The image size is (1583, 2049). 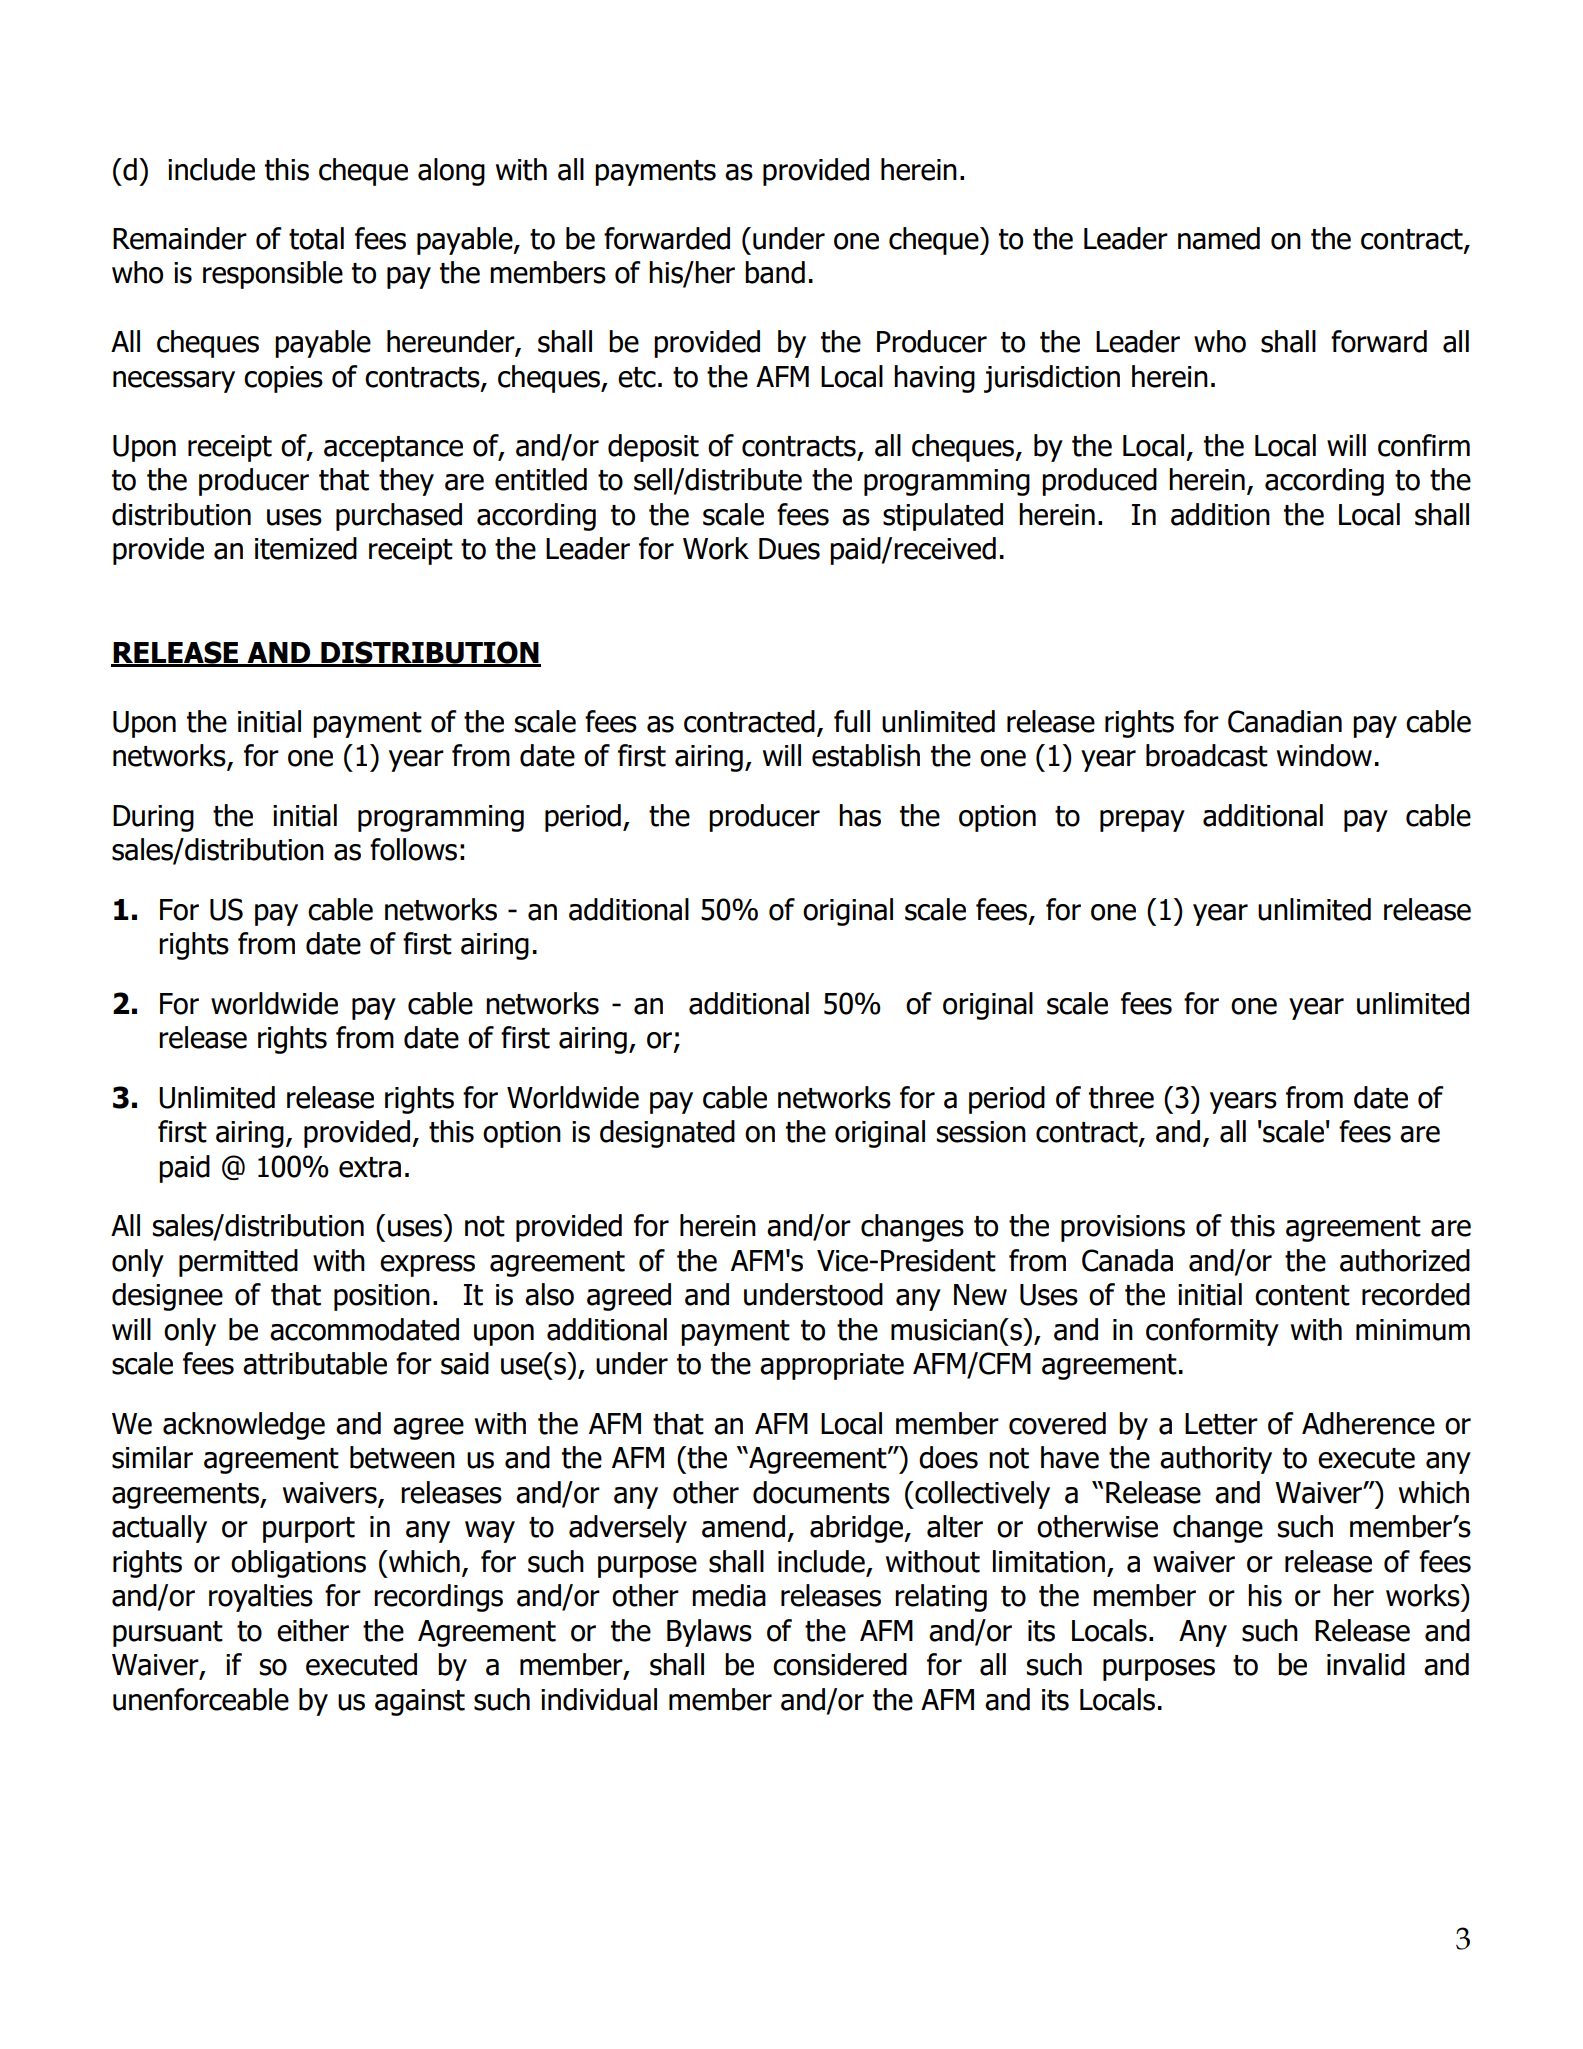 I want to click on full, so click(x=852, y=721).
